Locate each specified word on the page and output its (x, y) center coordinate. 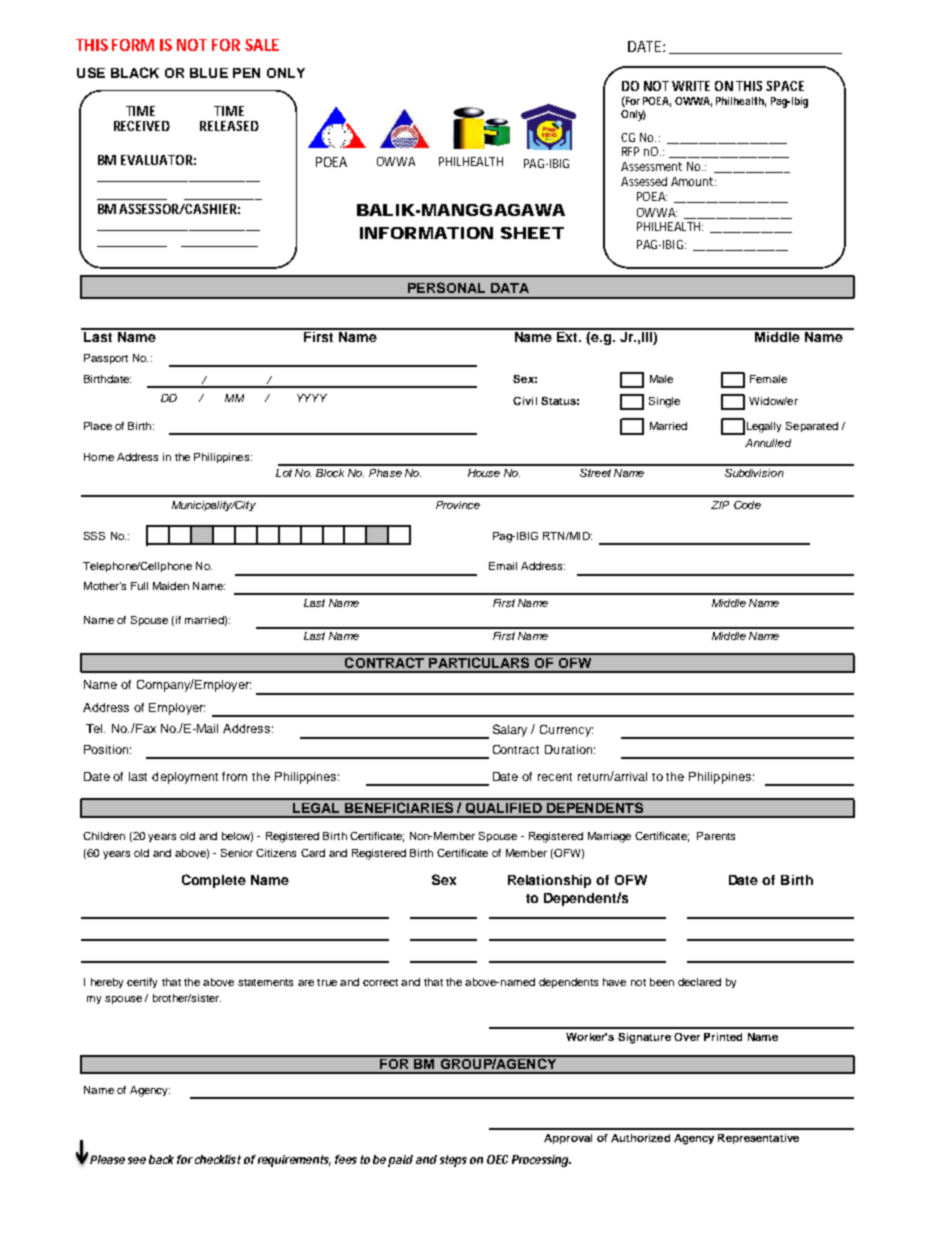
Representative (758, 1139)
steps (453, 1161)
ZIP (720, 505)
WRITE (691, 86)
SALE (262, 45)
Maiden (171, 586)
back (161, 1159)
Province (458, 505)
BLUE (209, 73)
